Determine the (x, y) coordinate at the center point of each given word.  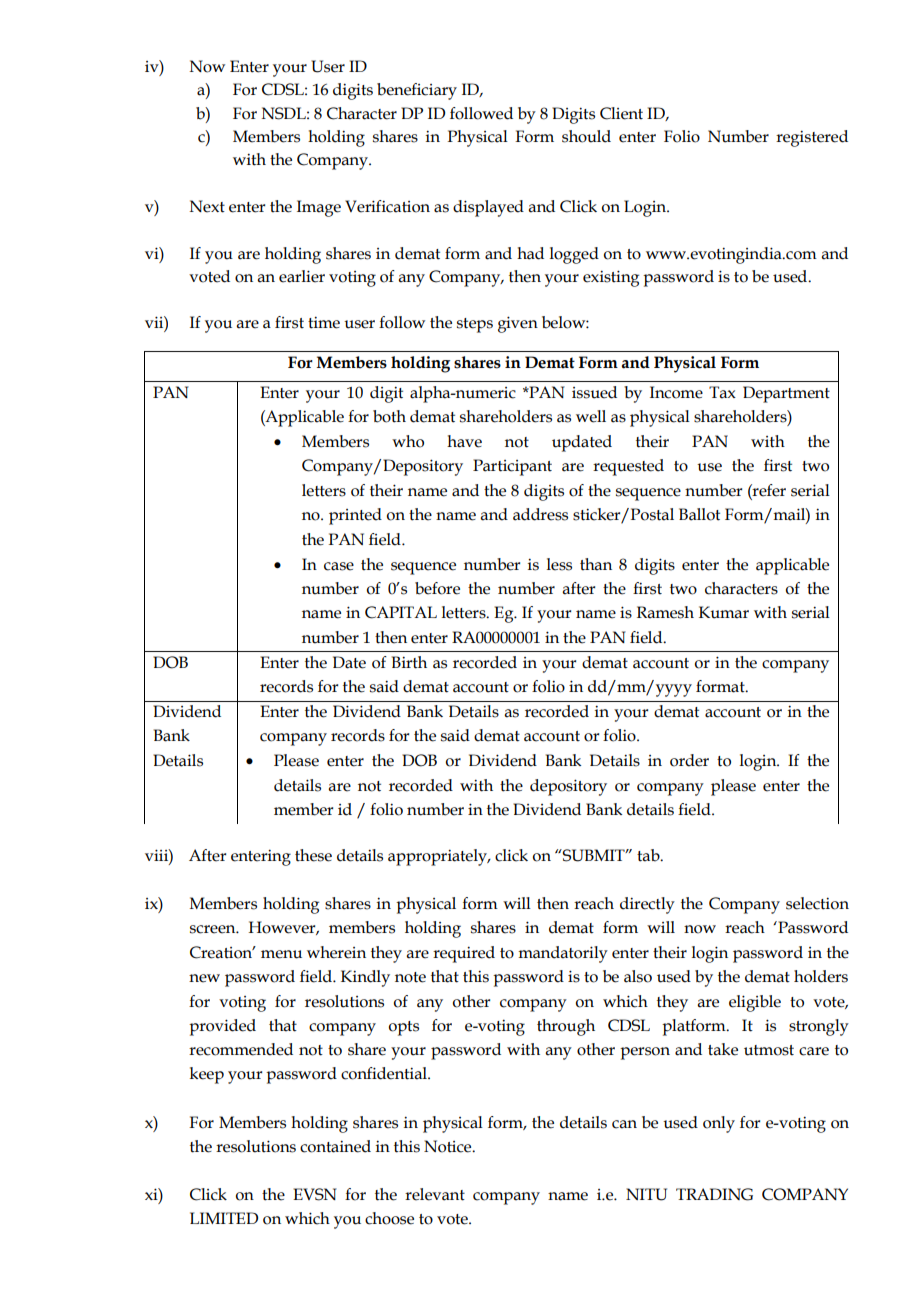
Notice (449, 1146)
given (518, 324)
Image (319, 208)
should (586, 136)
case (339, 566)
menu (281, 954)
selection (817, 903)
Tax (722, 392)
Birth (409, 662)
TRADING (714, 1194)
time (324, 322)
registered (812, 138)
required (464, 954)
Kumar (724, 612)
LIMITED (224, 1218)
